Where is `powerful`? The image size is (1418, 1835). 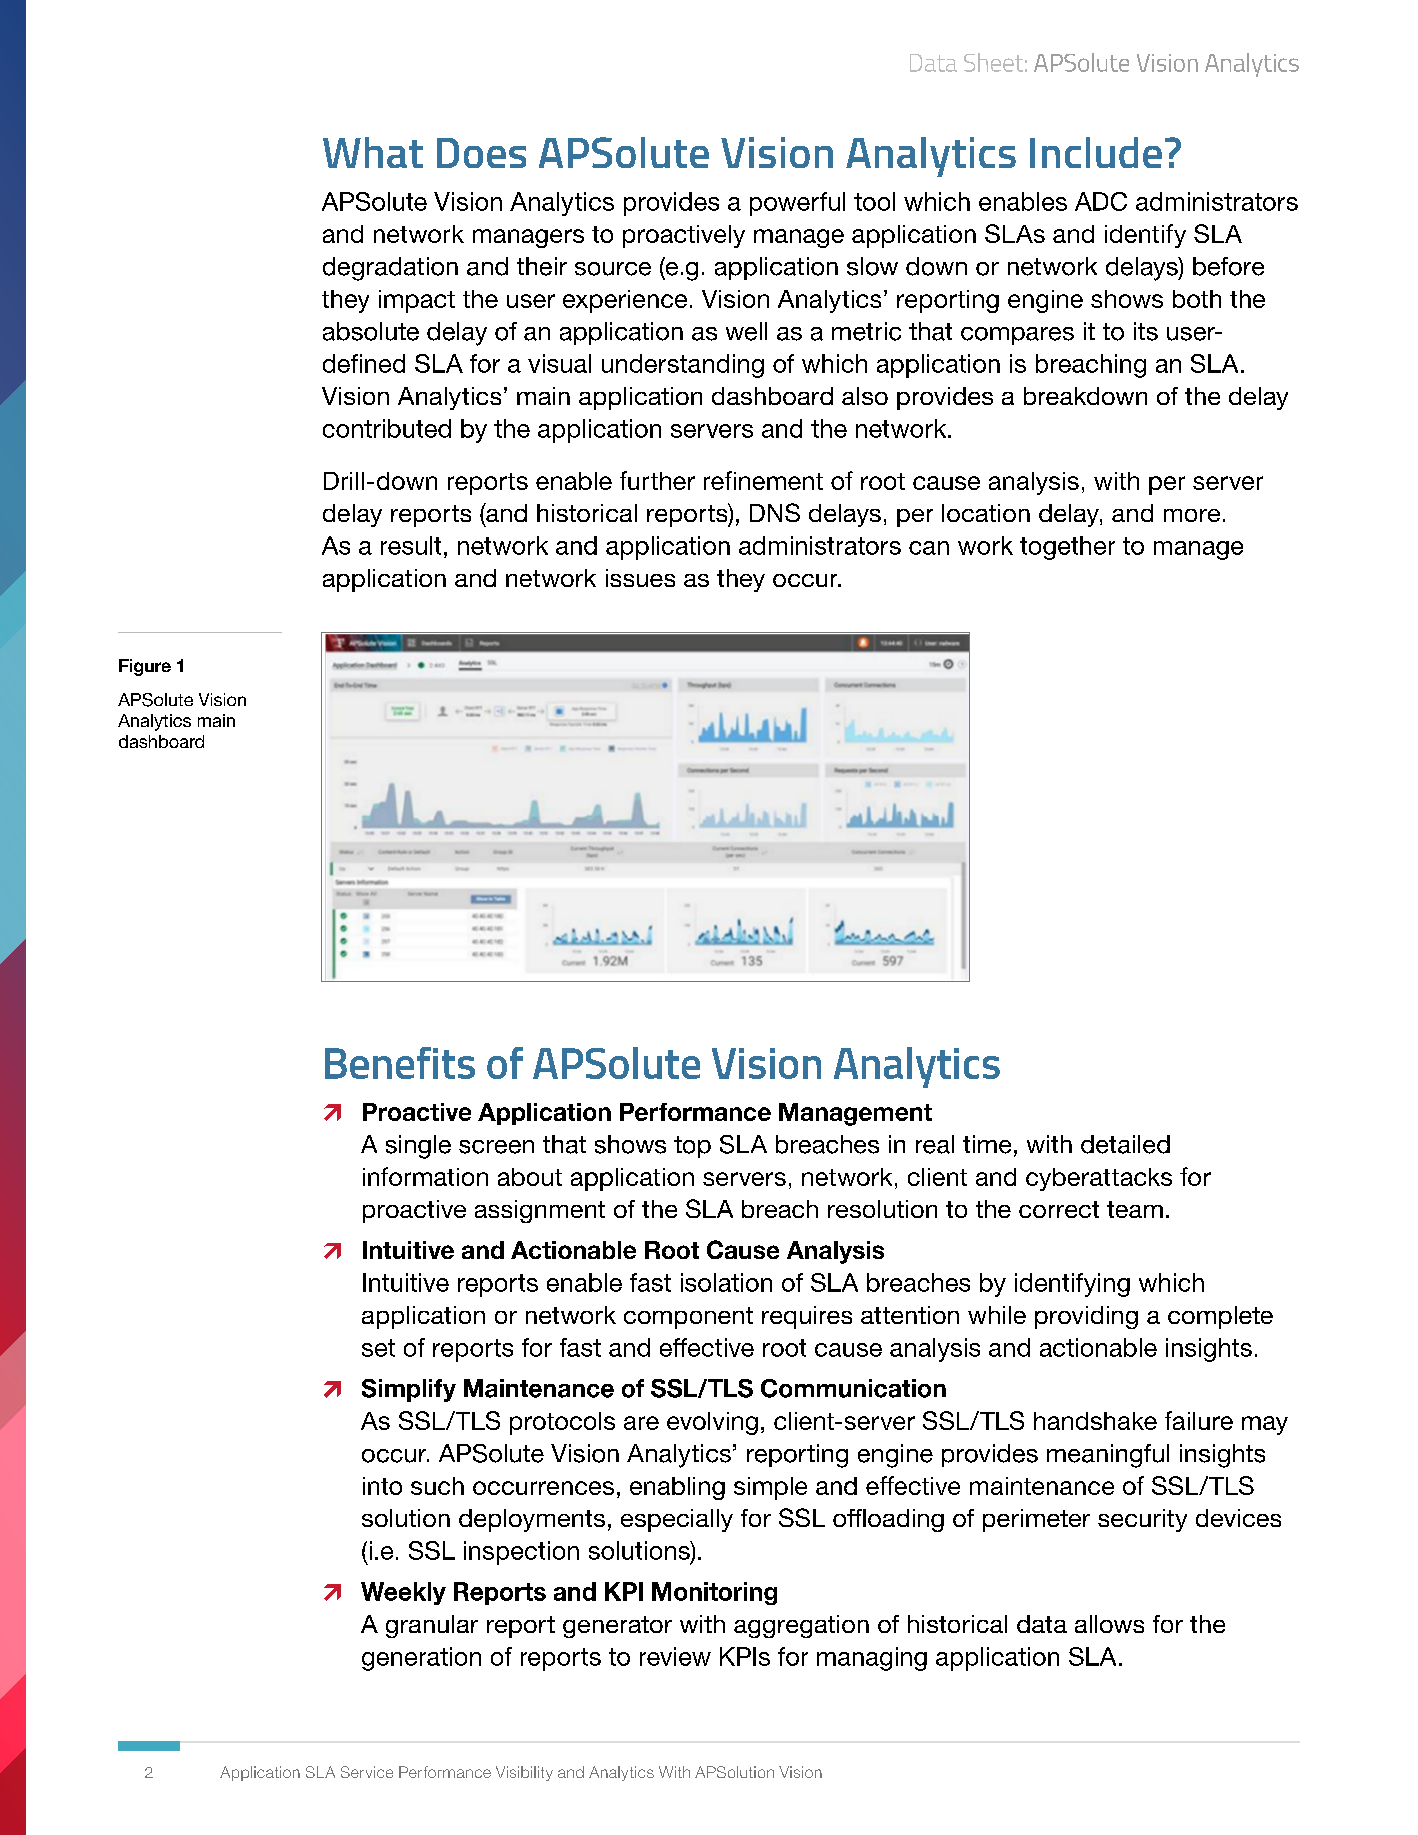
powerful is located at coordinates (797, 204).
